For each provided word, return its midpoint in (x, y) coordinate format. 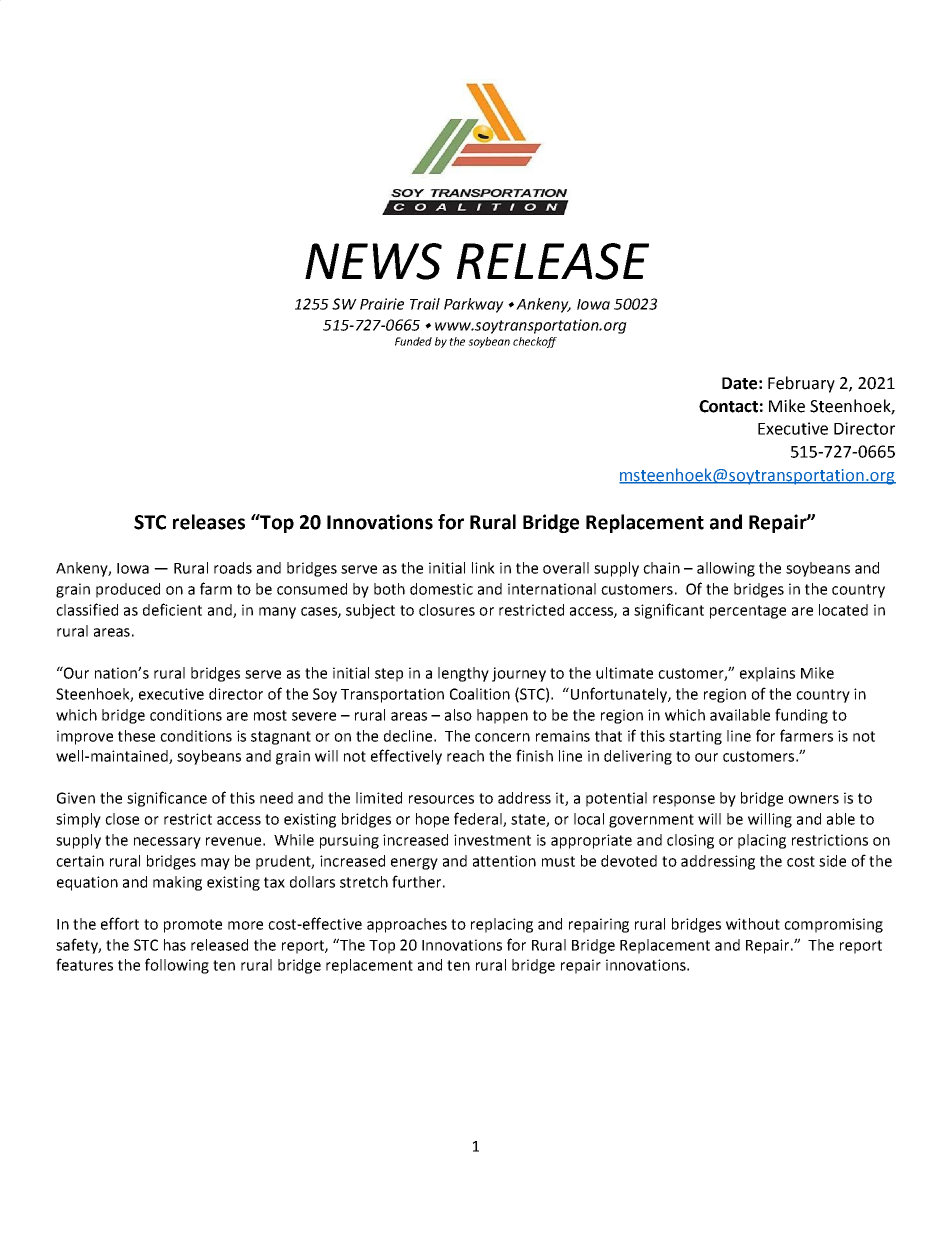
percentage (748, 612)
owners (813, 799)
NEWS (373, 261)
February (801, 384)
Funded (413, 341)
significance (167, 799)
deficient (172, 609)
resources (441, 799)
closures (447, 610)
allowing (726, 569)
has (175, 945)
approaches (407, 925)
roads (233, 568)
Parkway (474, 305)
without (753, 924)
